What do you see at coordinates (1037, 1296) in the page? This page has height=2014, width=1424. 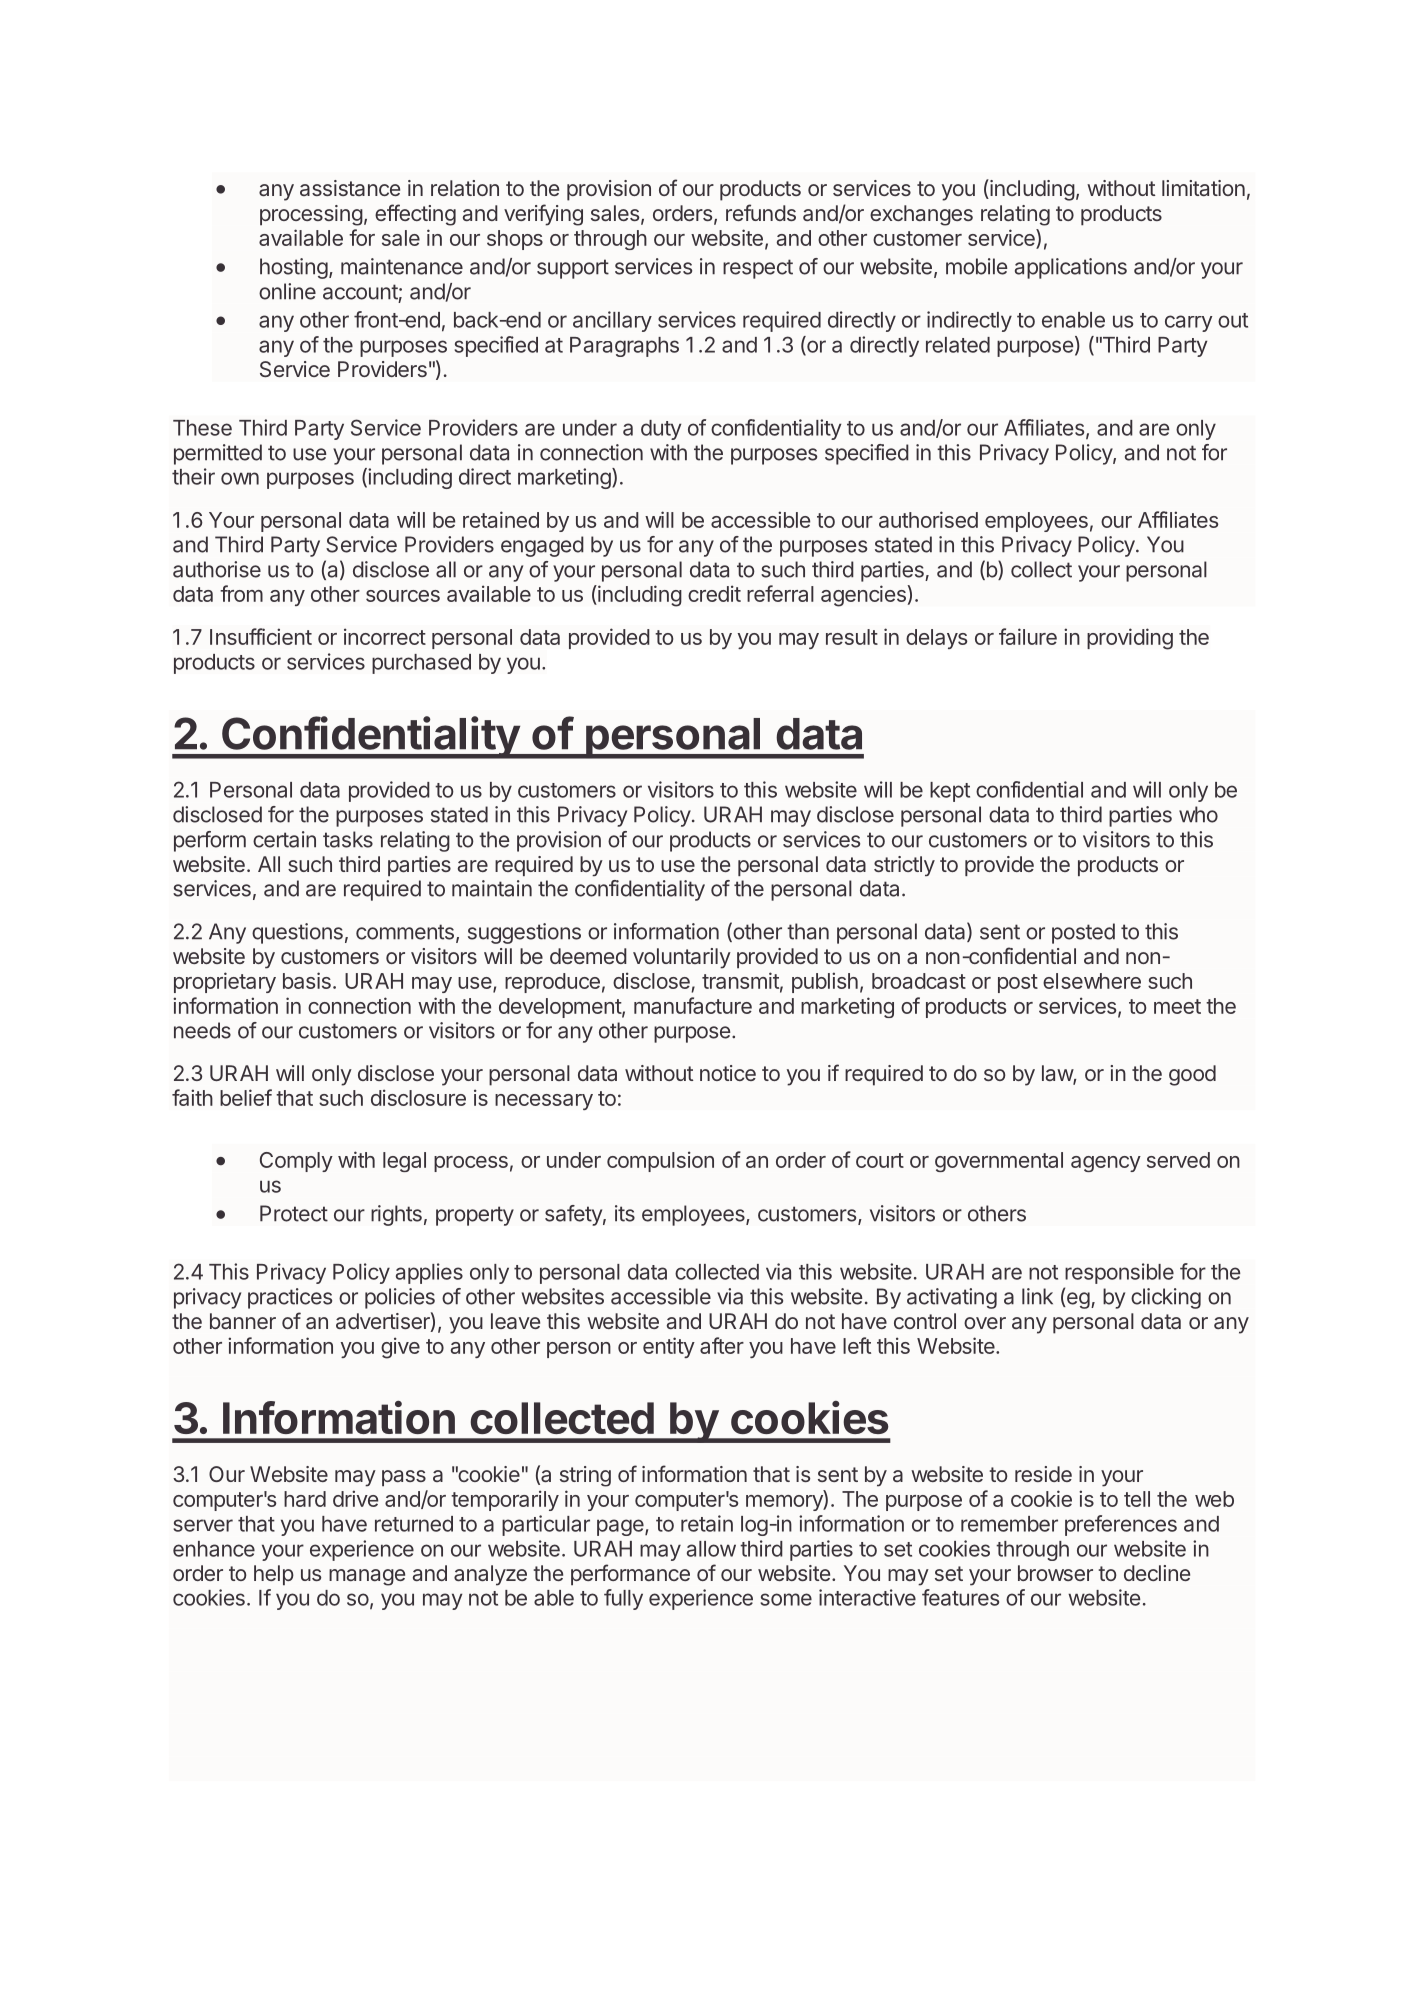 I see `link` at bounding box center [1037, 1296].
